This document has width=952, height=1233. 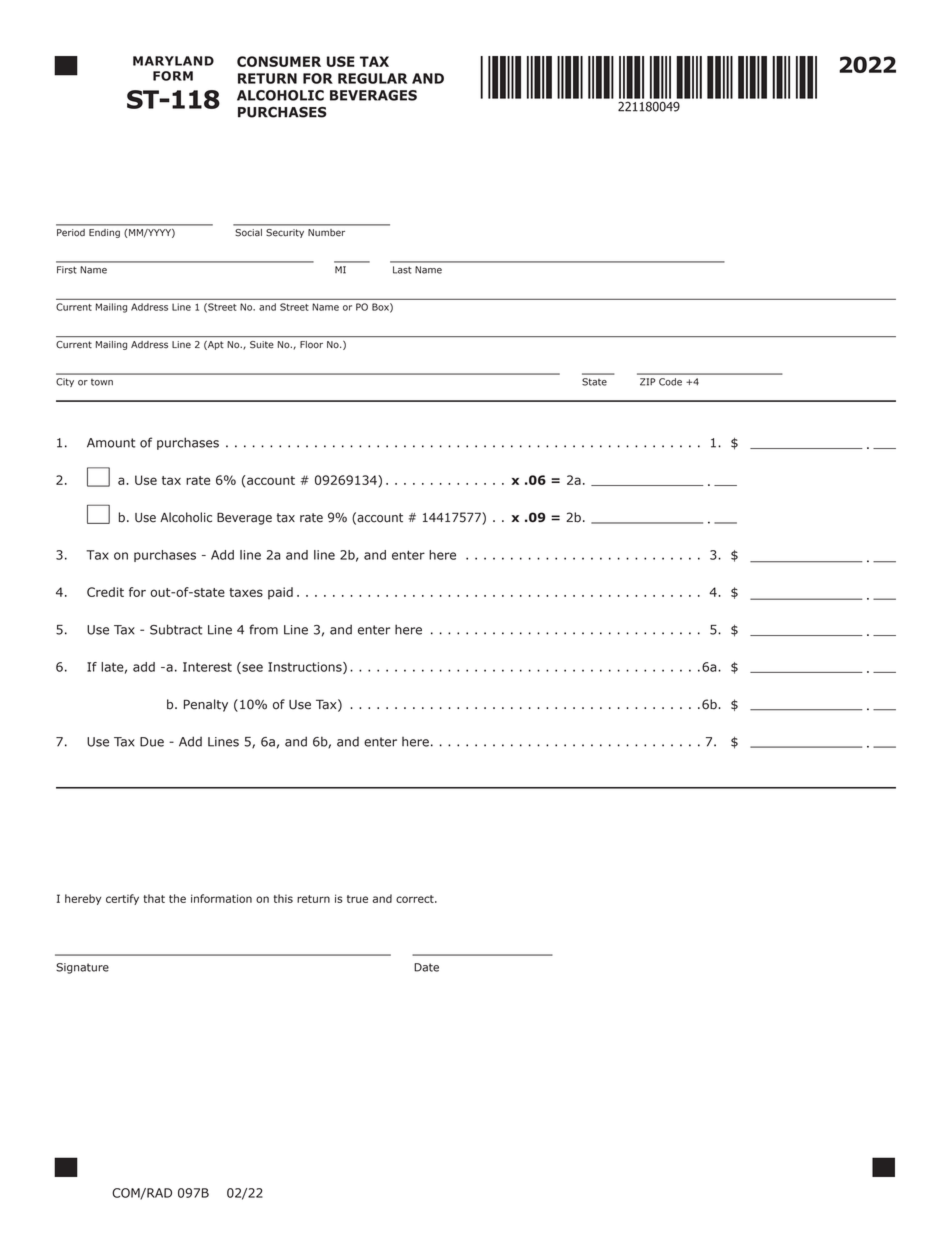 I want to click on taxes, so click(x=246, y=592).
